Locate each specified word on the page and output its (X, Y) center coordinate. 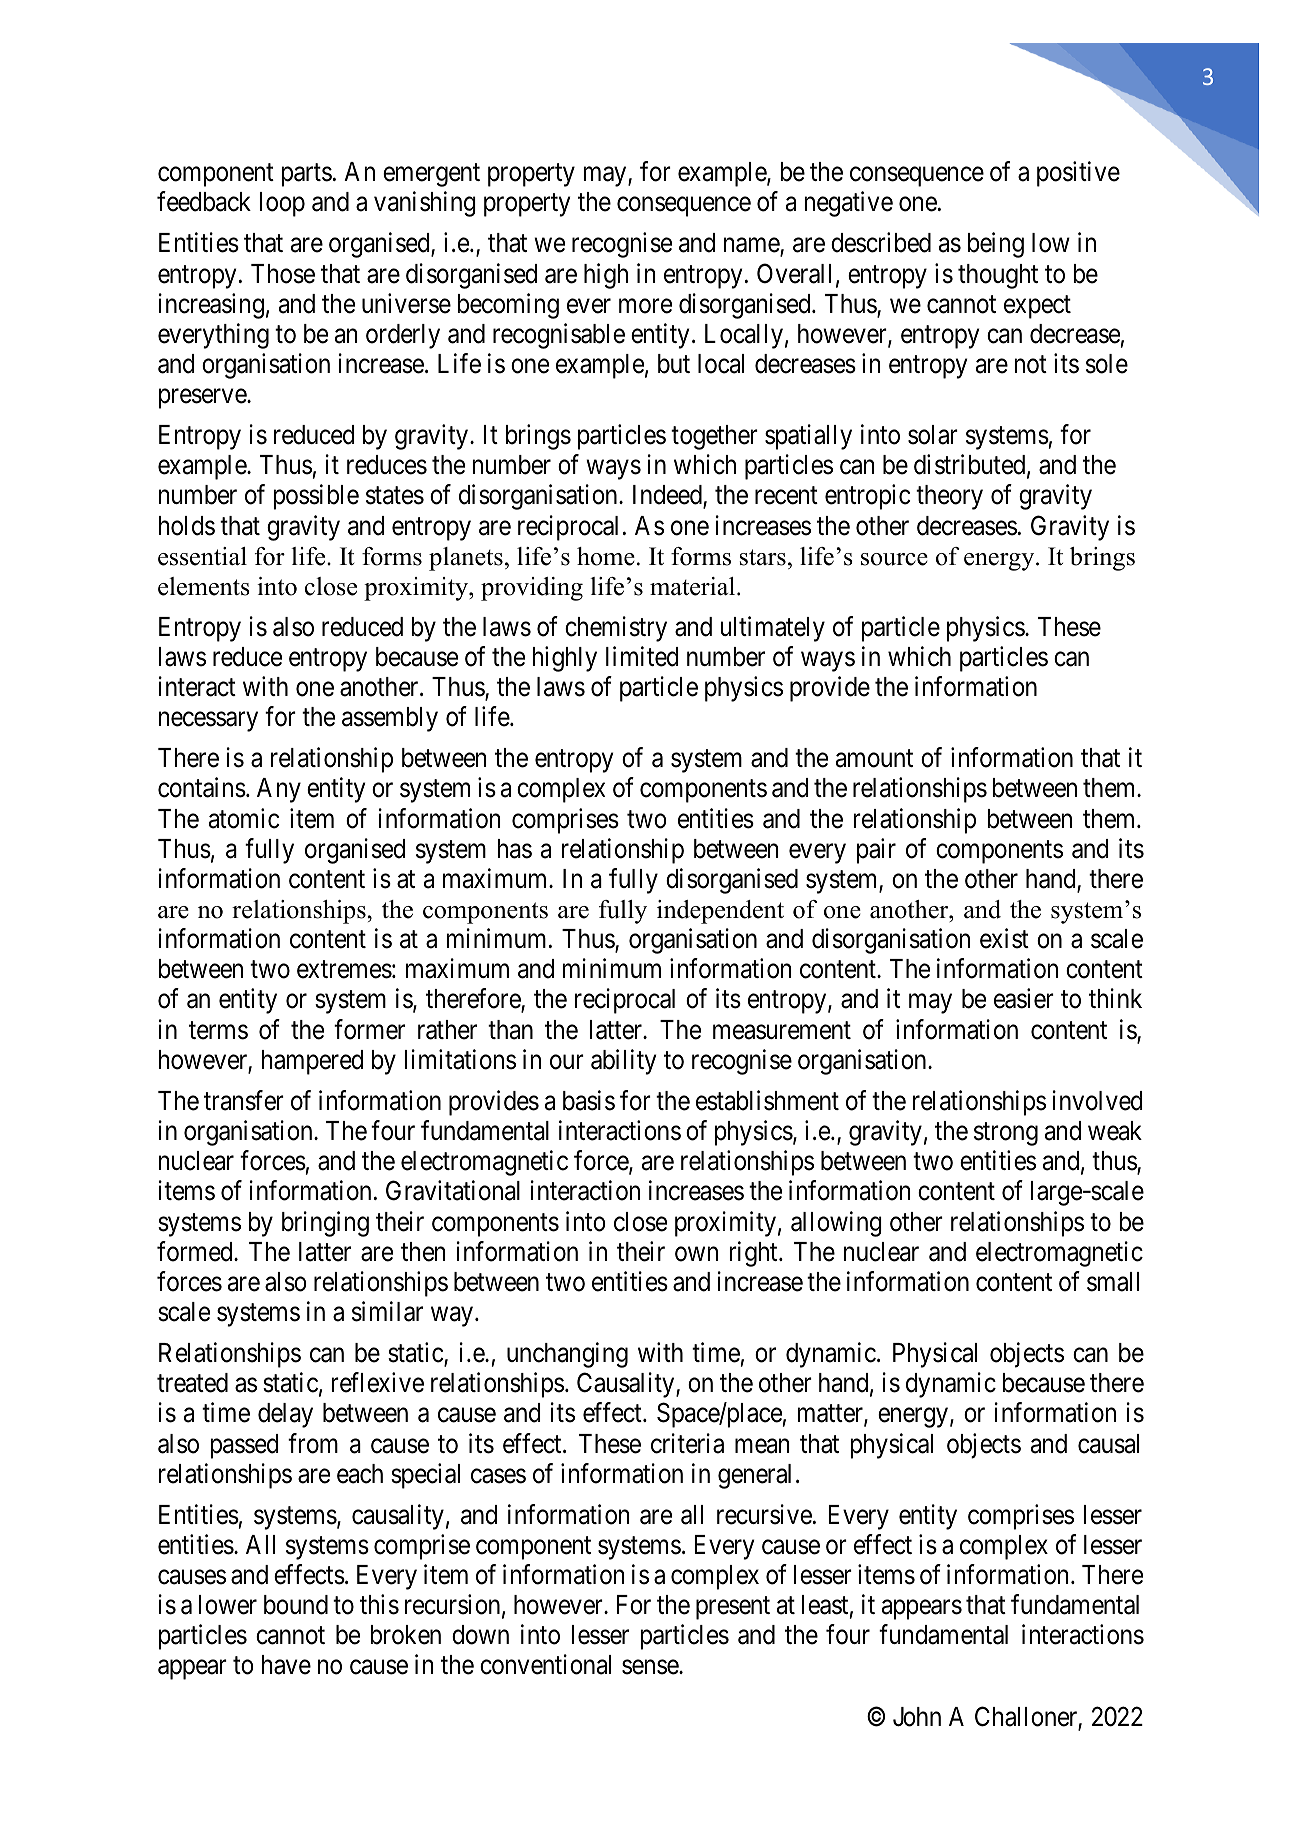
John (917, 1717)
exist (1004, 938)
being (996, 245)
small (1113, 1282)
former (369, 1029)
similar (387, 1311)
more (645, 306)
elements (204, 586)
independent (720, 912)
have (286, 1665)
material (694, 586)
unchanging (567, 1355)
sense (651, 1667)
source (894, 559)
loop (282, 204)
